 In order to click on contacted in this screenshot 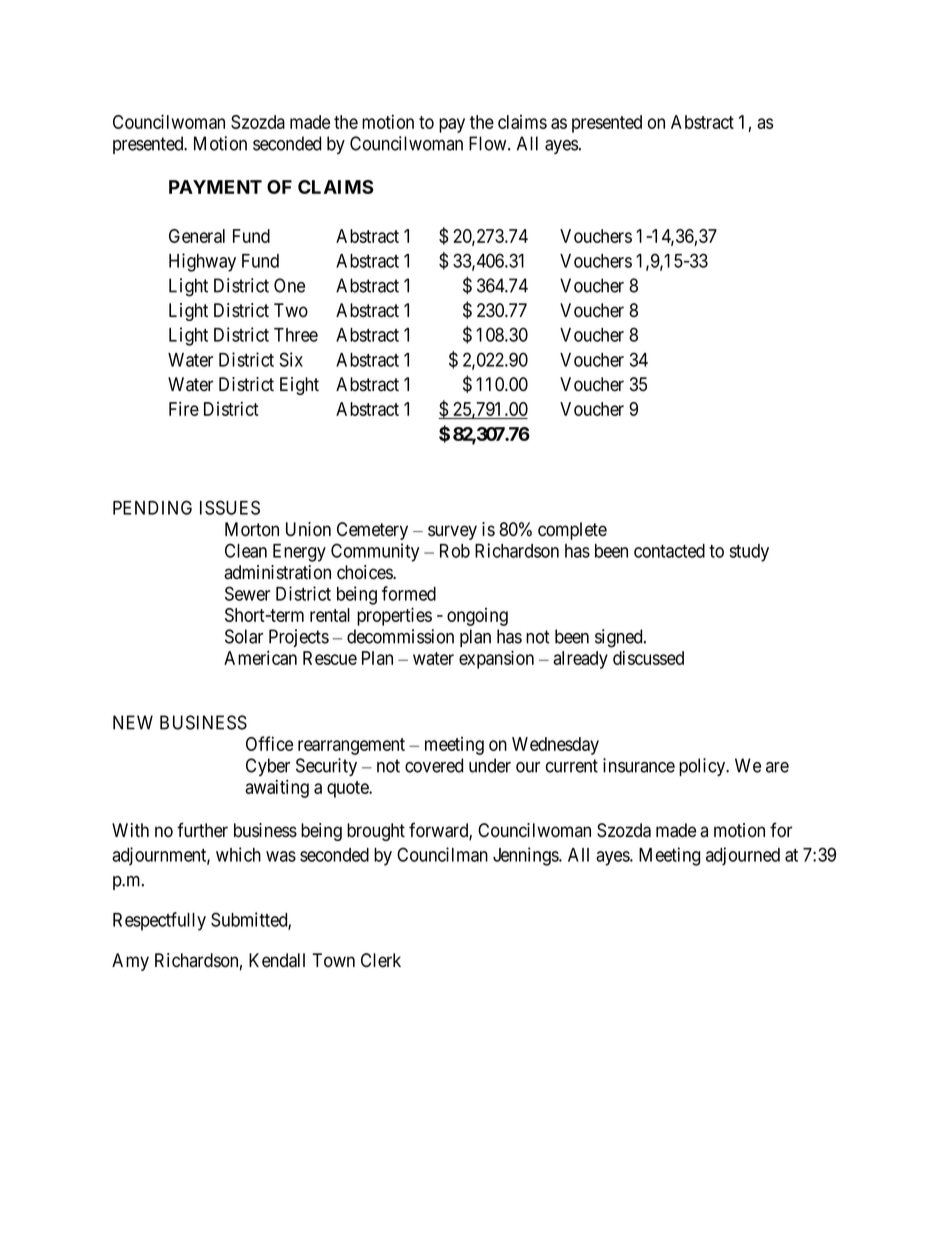, I will do `click(669, 551)`.
